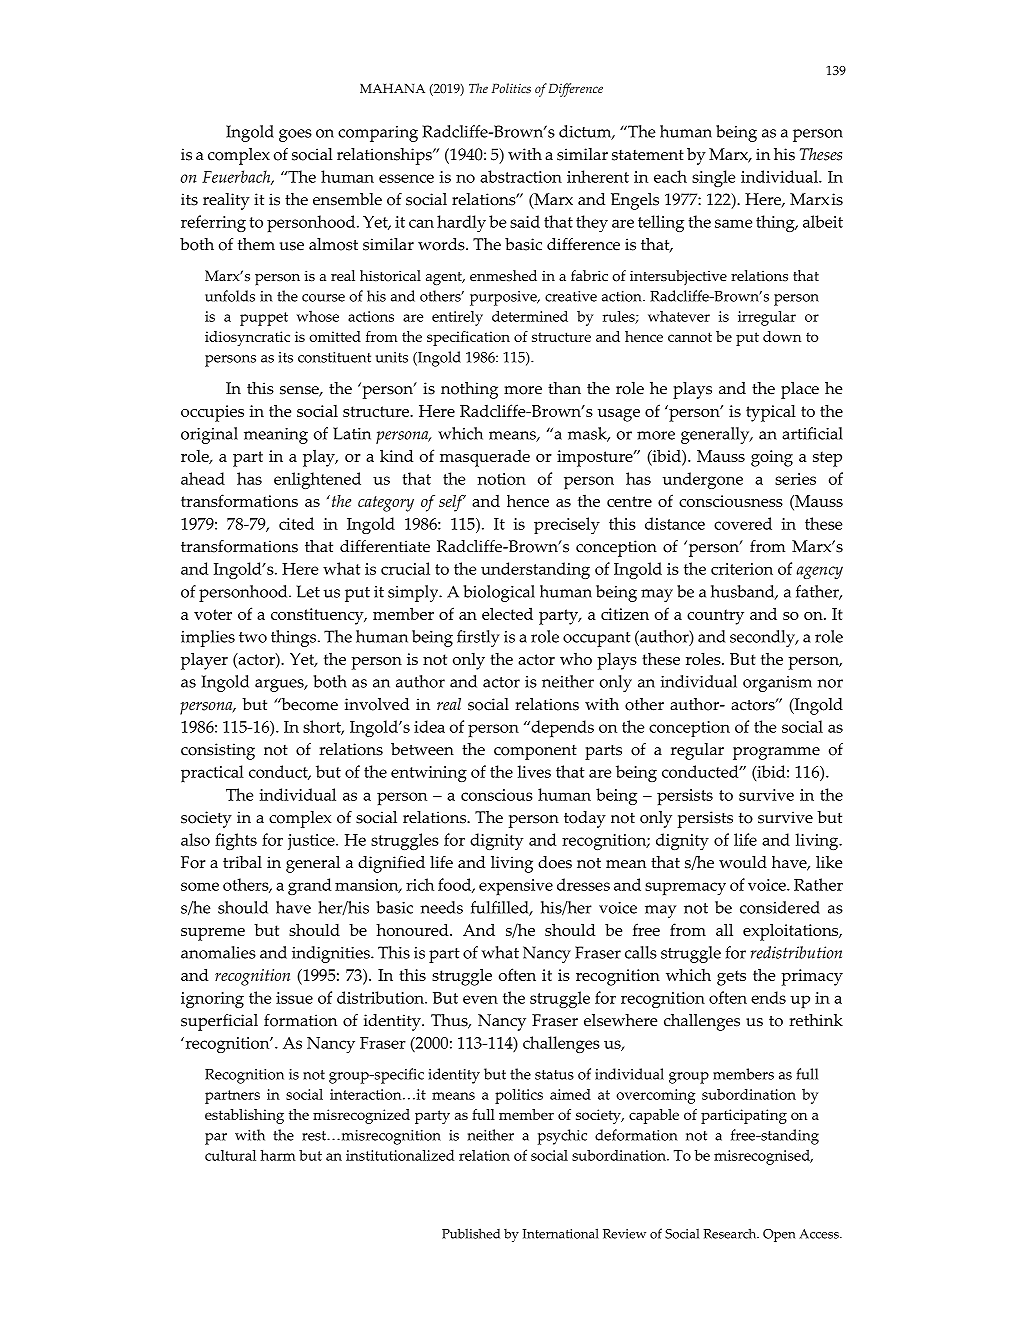 The image size is (1023, 1324). I want to click on said, so click(525, 221).
